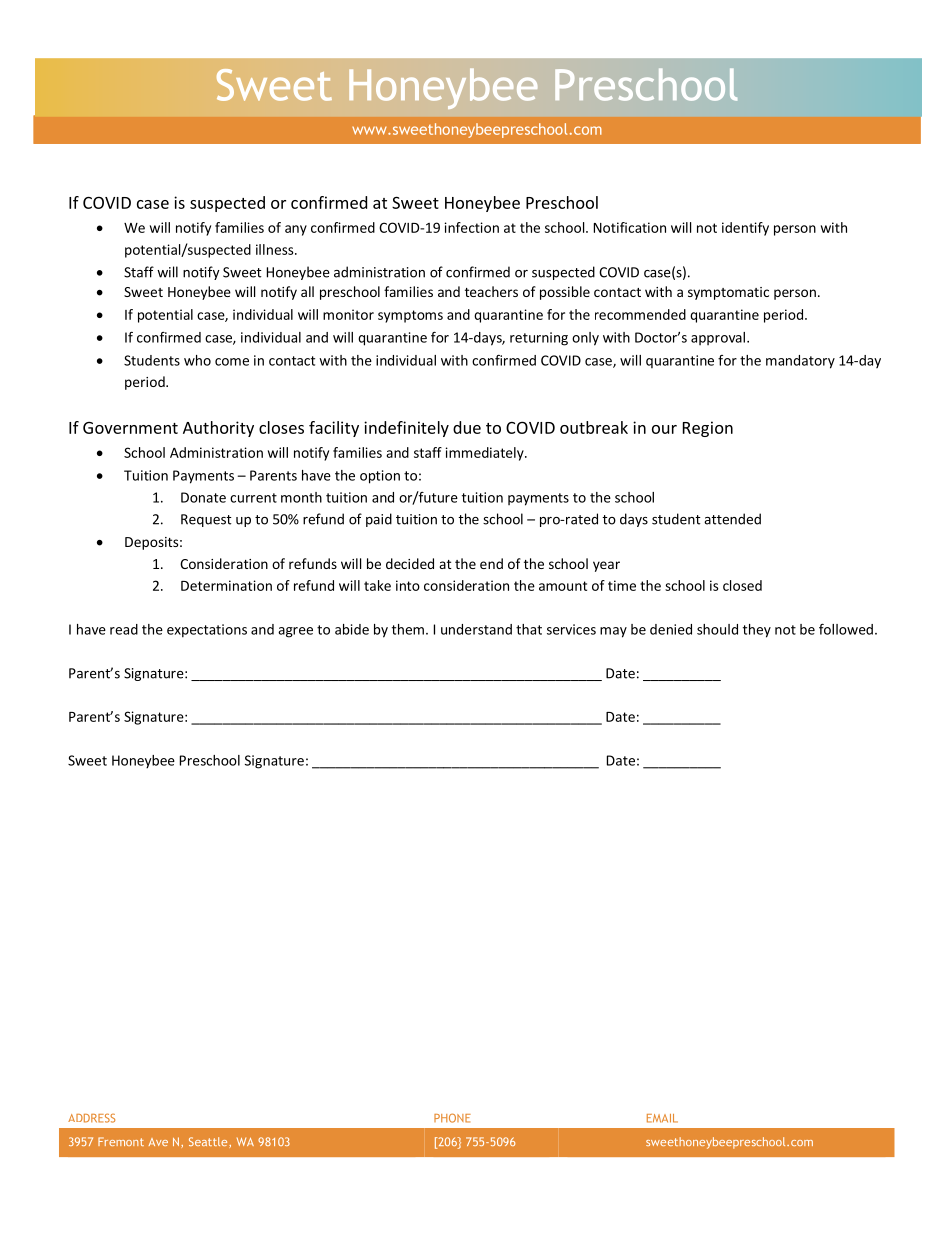 Image resolution: width=952 pixels, height=1233 pixels. Describe the element at coordinates (452, 1118) in the image. I see `PHONE` at that location.
